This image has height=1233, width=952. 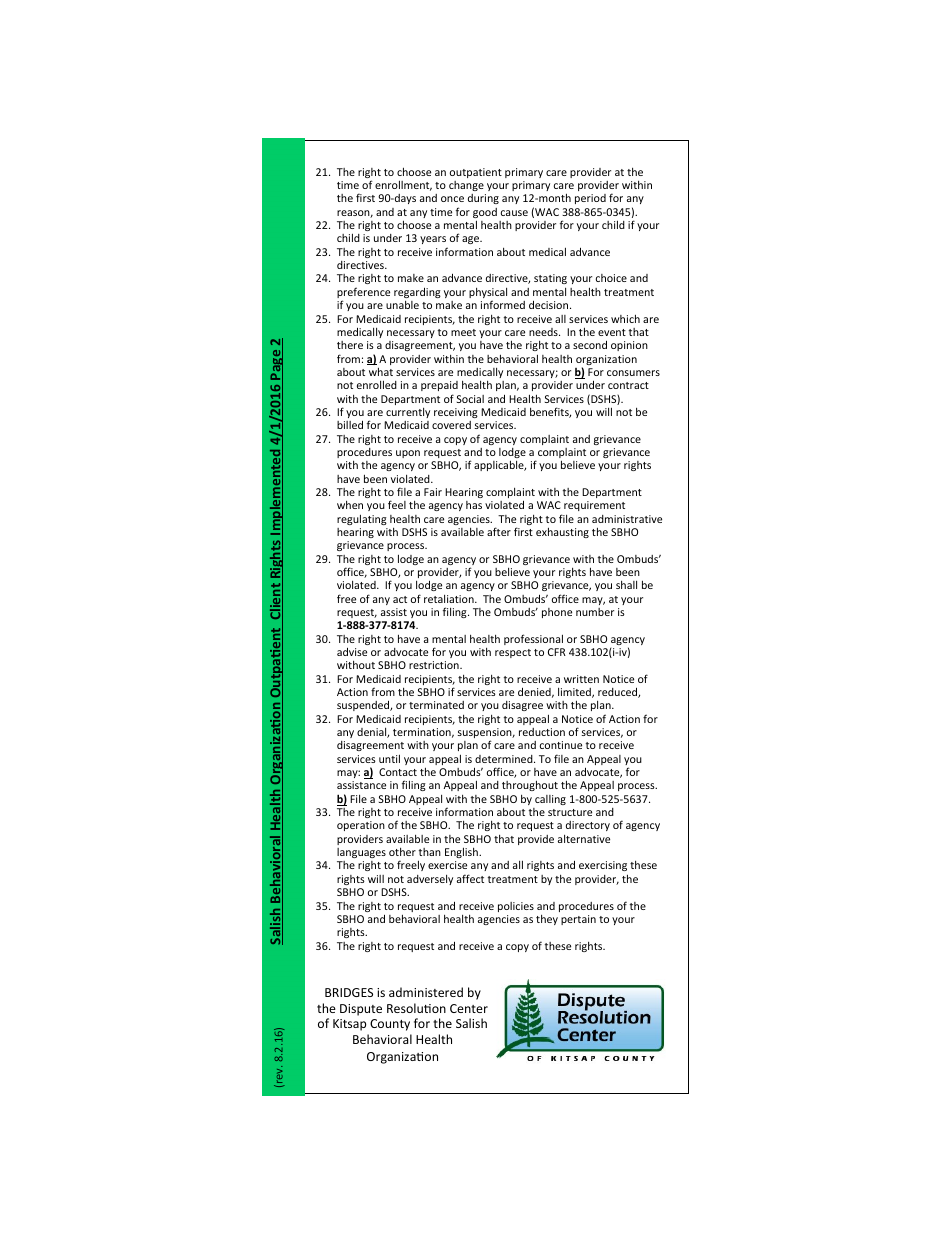 What do you see at coordinates (434, 242) in the image?
I see `years` at bounding box center [434, 242].
